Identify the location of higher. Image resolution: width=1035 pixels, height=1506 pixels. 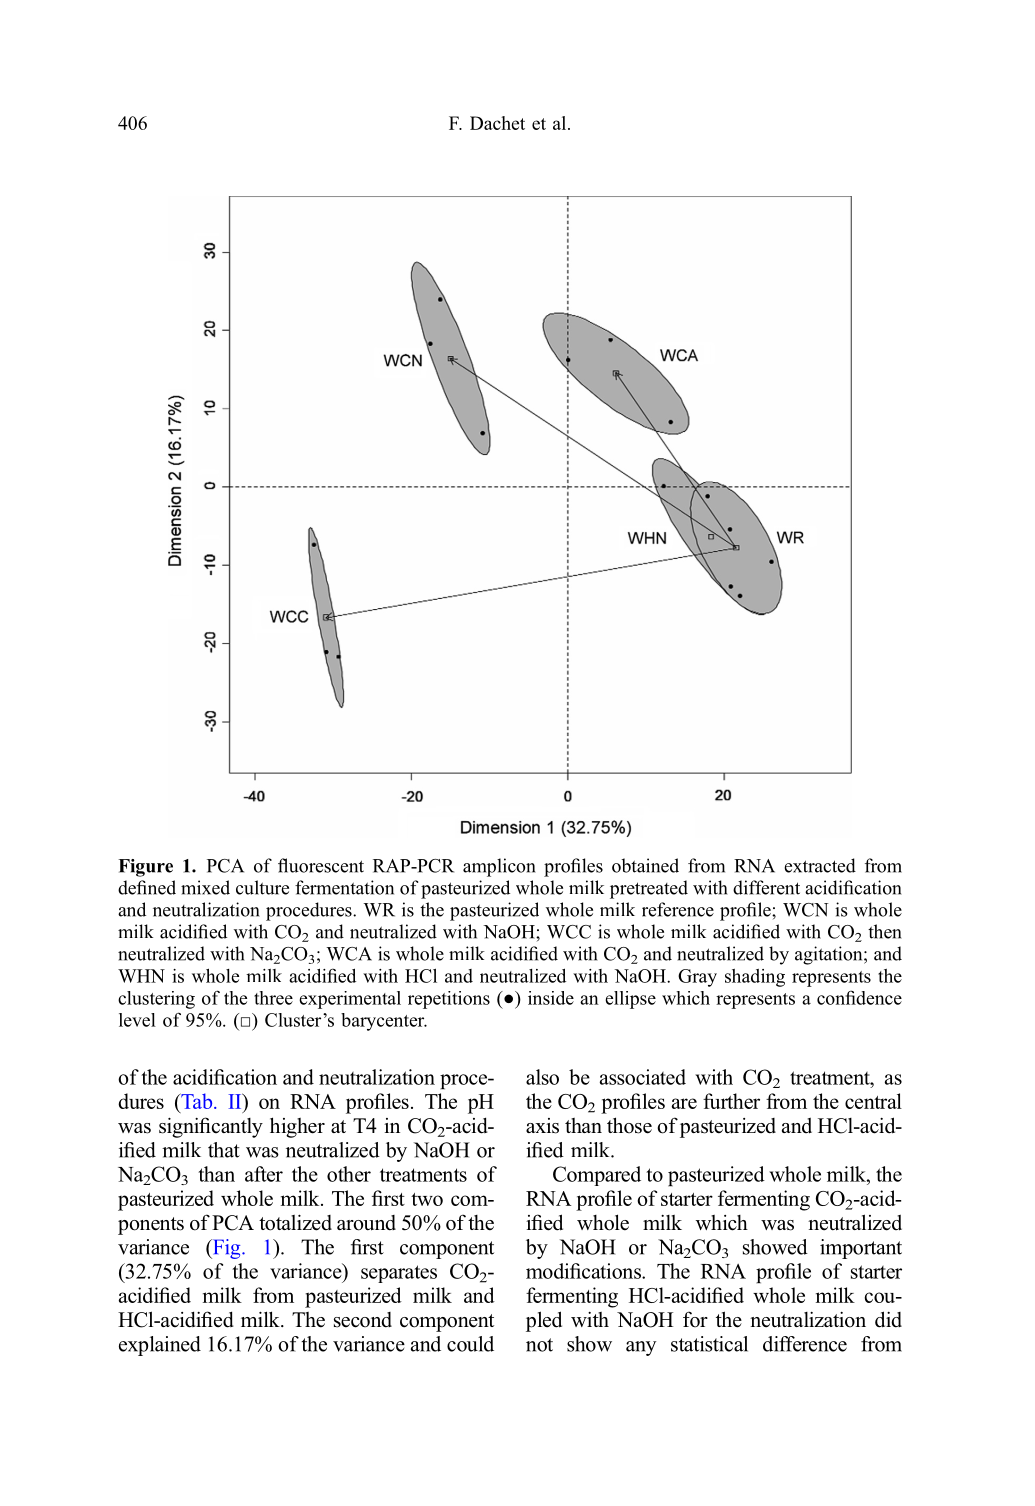
(297, 1127).
